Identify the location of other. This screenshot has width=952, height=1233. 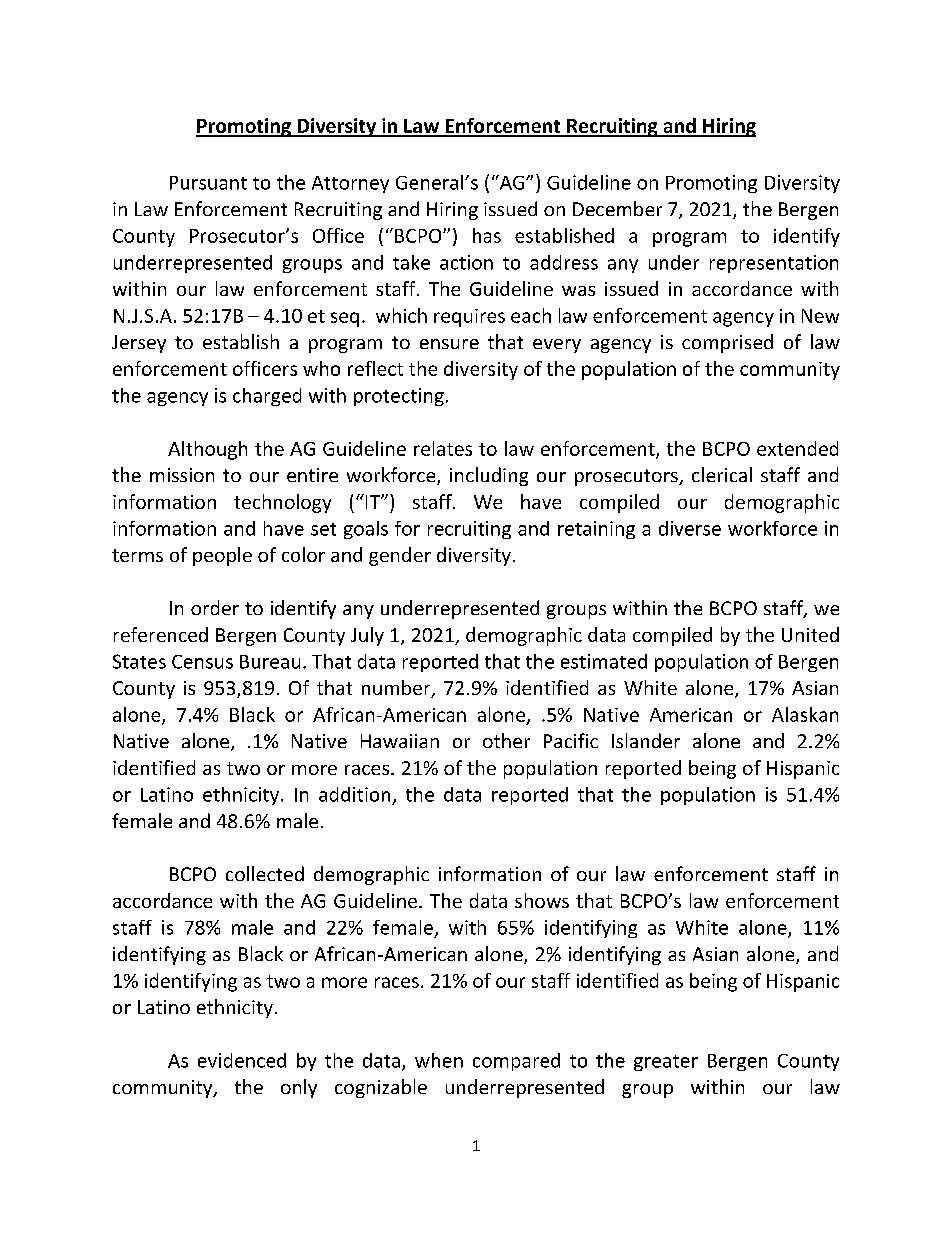
(506, 740).
